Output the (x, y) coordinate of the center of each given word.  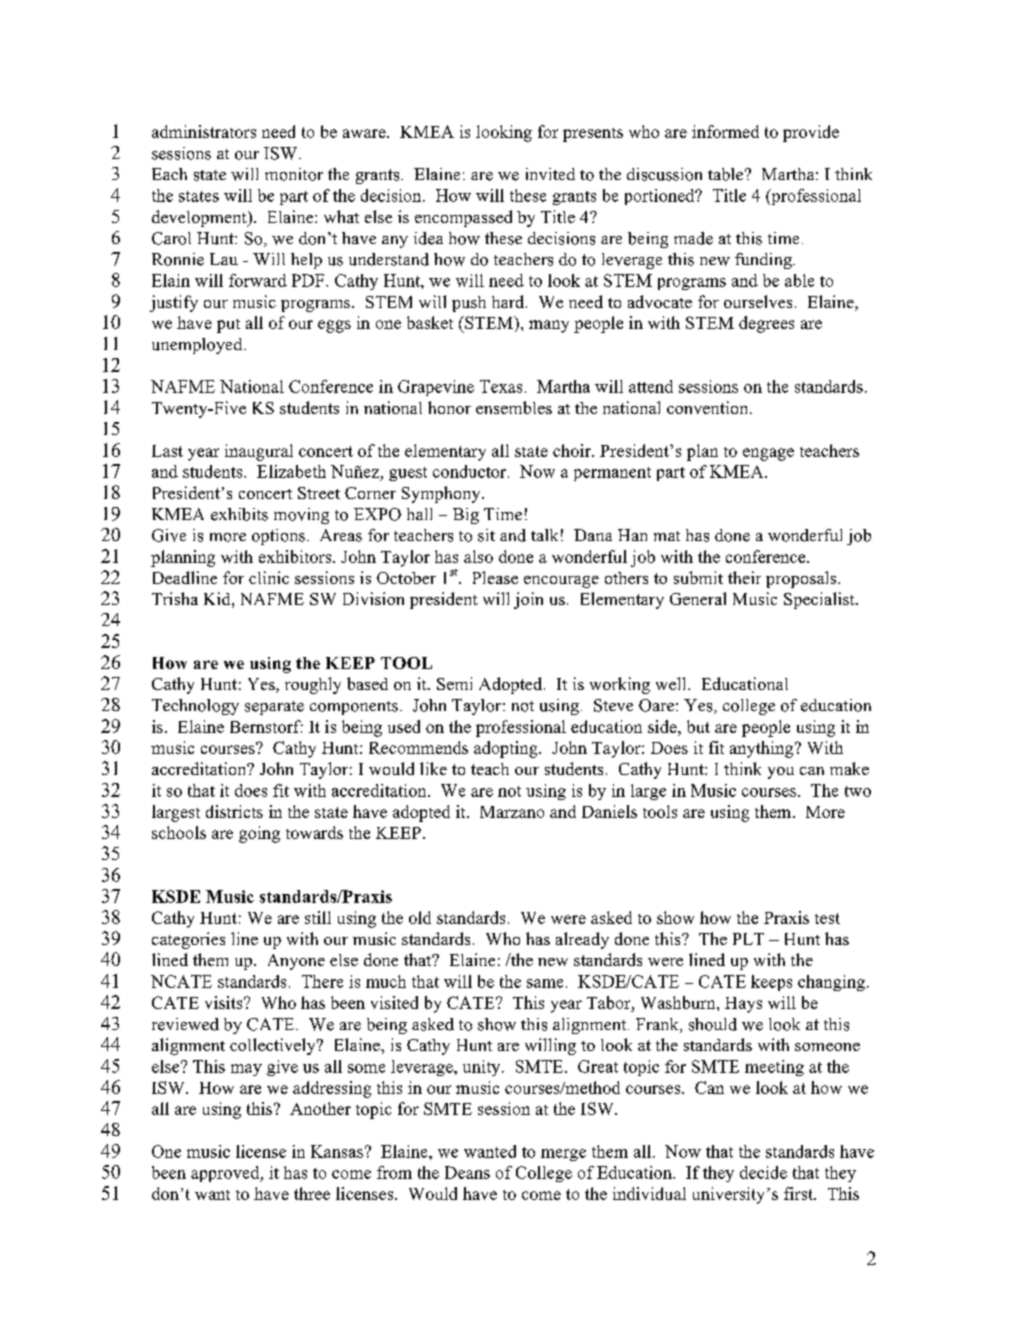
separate (274, 708)
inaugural (259, 452)
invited (550, 174)
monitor (294, 174)
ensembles (514, 407)
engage (768, 454)
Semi (454, 683)
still (318, 917)
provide (811, 133)
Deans (467, 1172)
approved (226, 1174)
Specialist (820, 600)
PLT (748, 939)
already (582, 940)
